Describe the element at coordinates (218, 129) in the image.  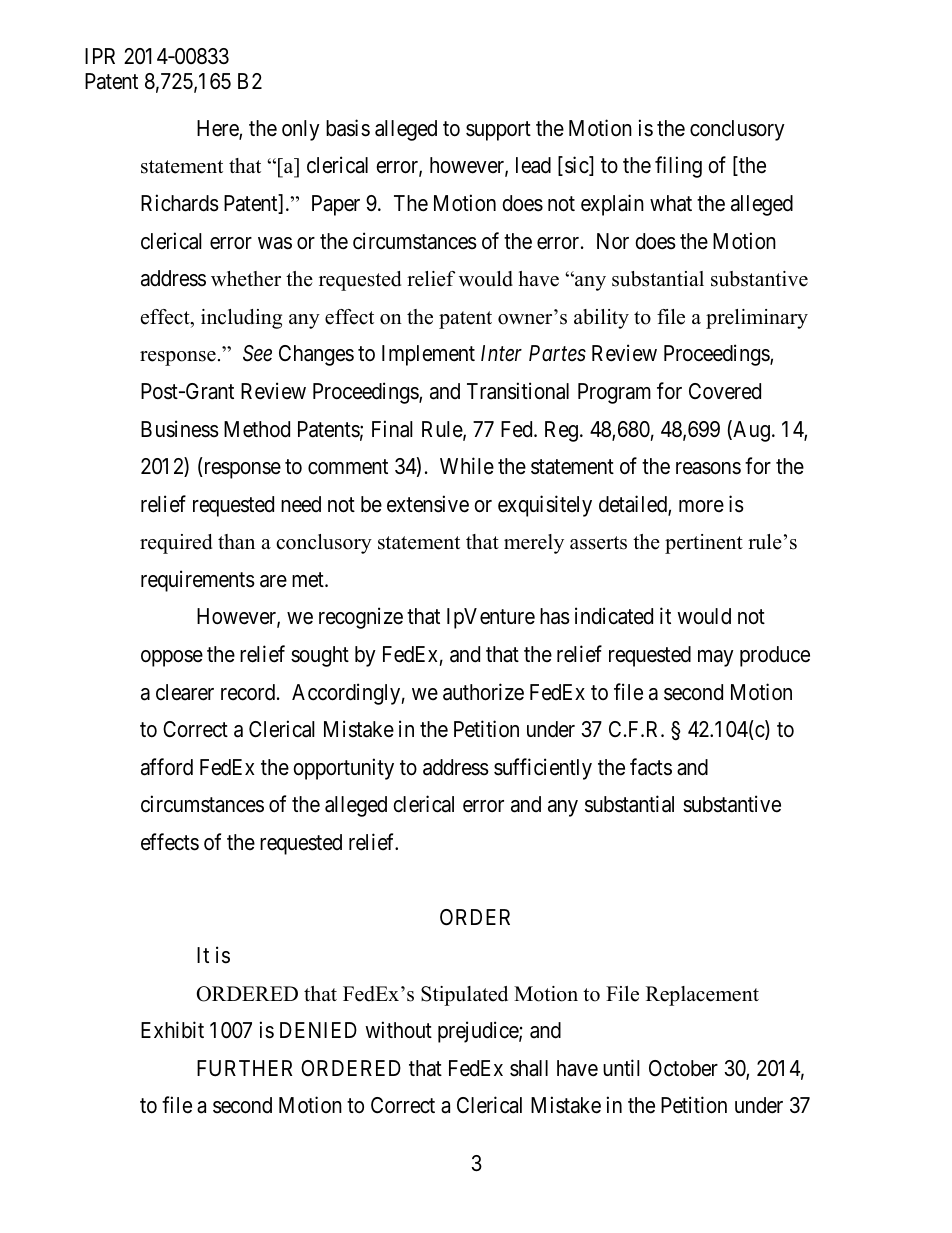
I see `Here` at that location.
